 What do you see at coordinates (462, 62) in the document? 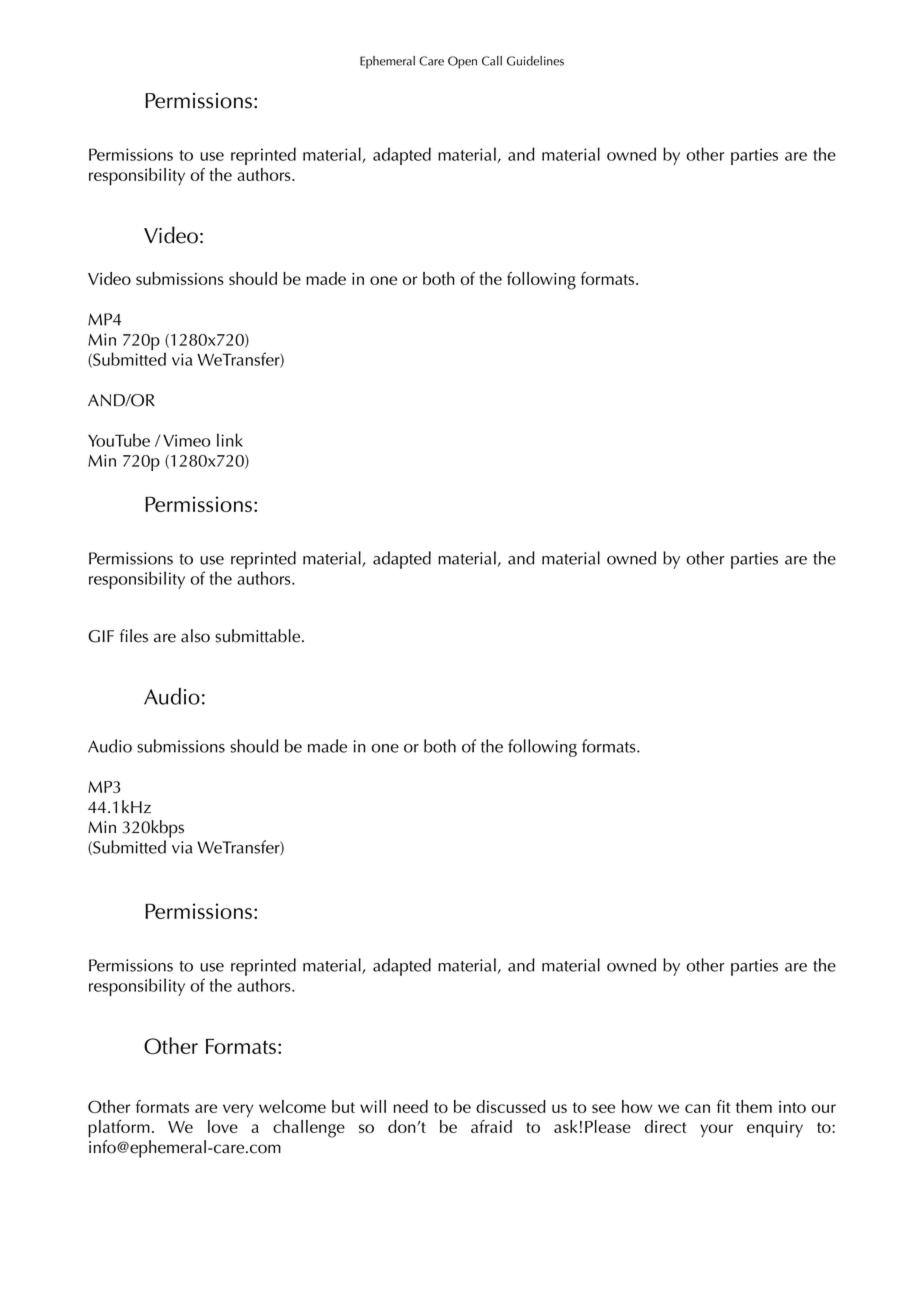
I see `Open` at bounding box center [462, 62].
